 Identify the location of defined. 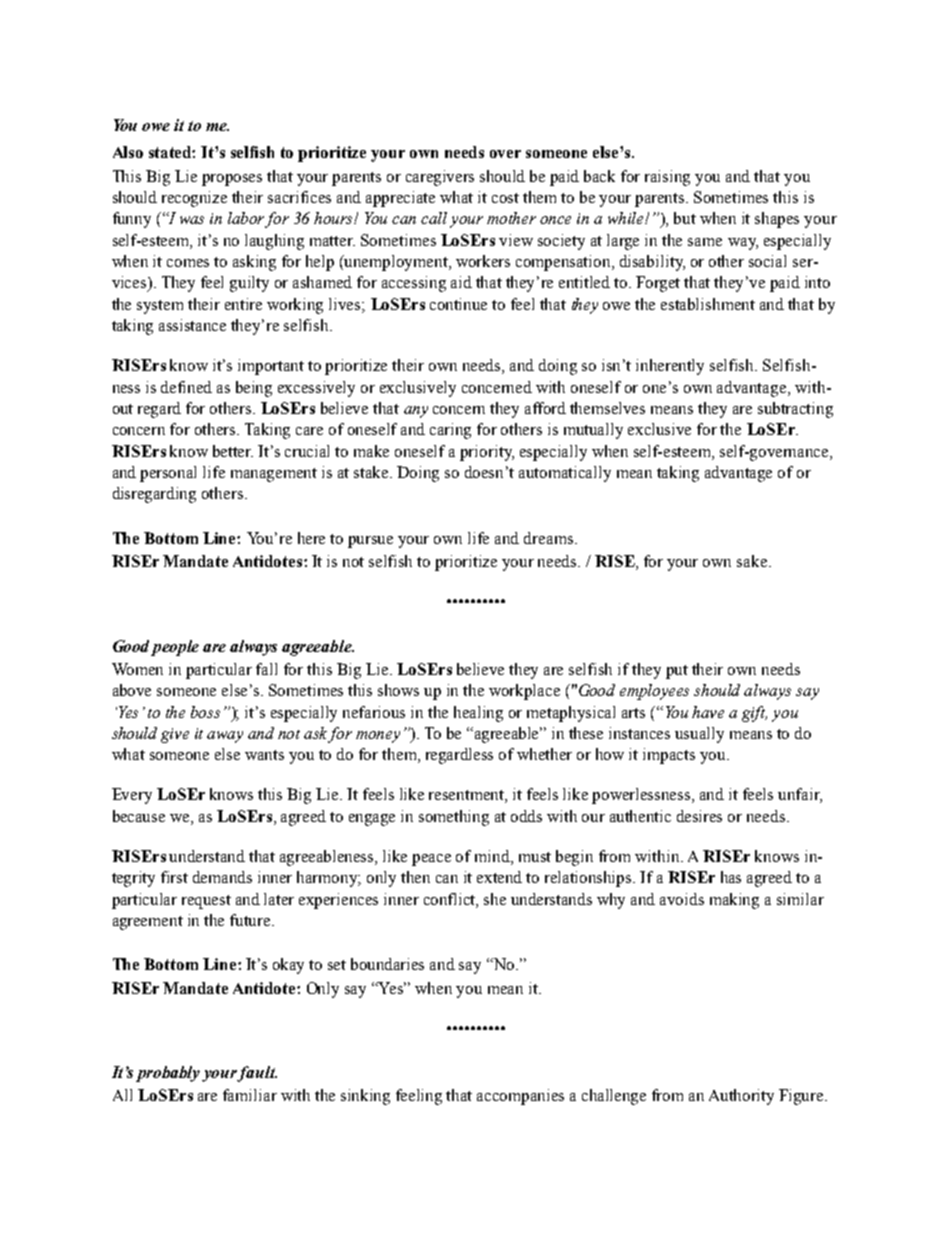
(186, 387).
